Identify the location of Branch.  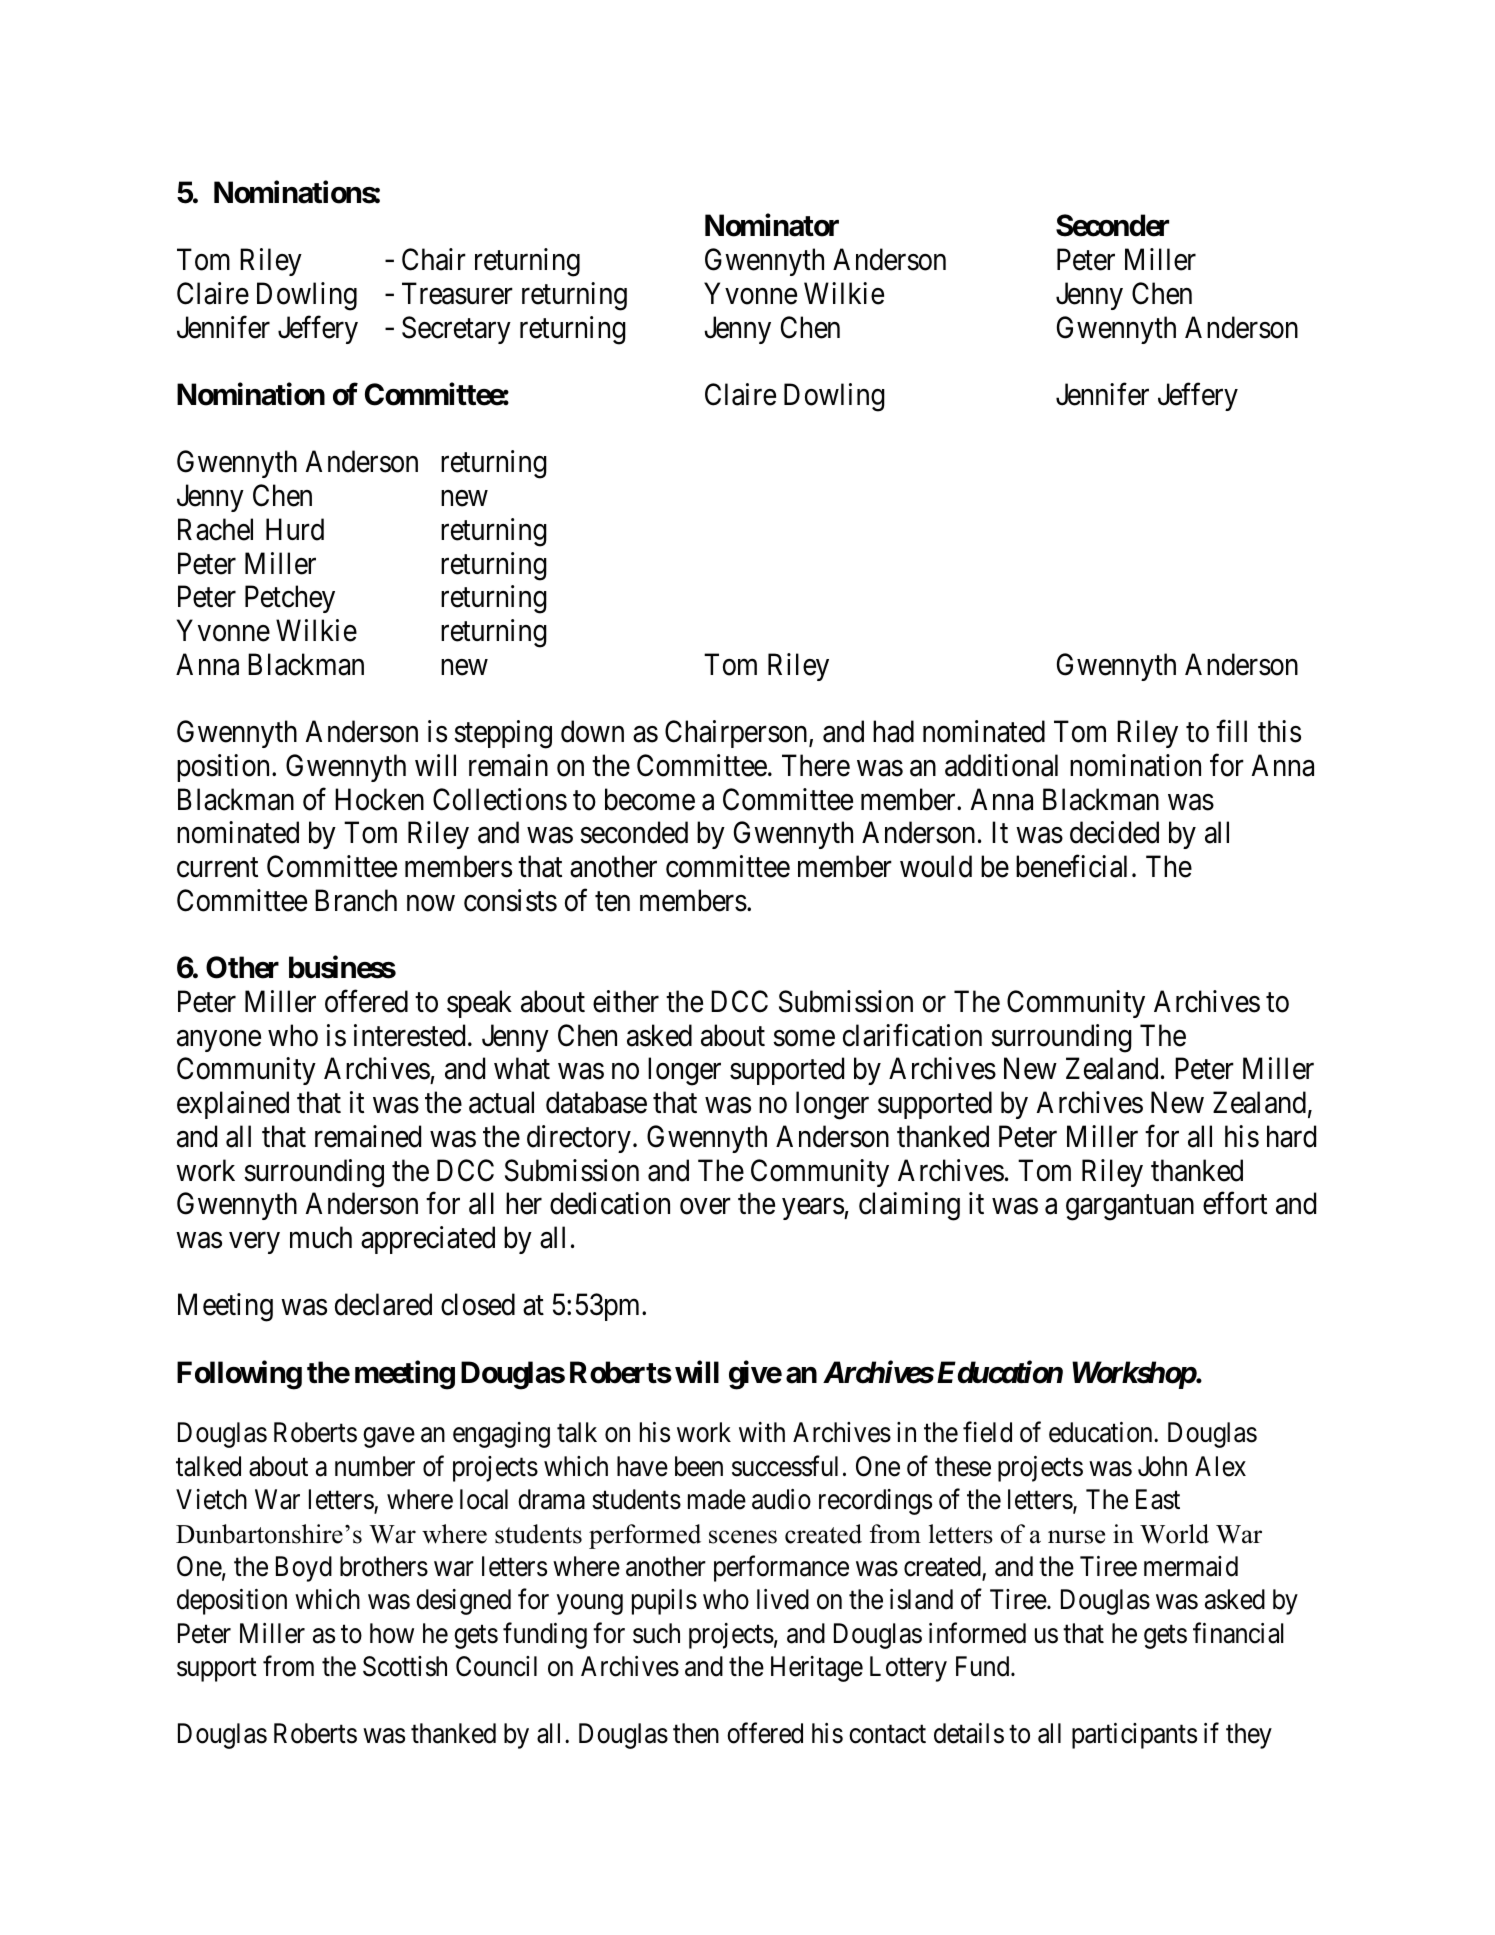
(356, 900).
